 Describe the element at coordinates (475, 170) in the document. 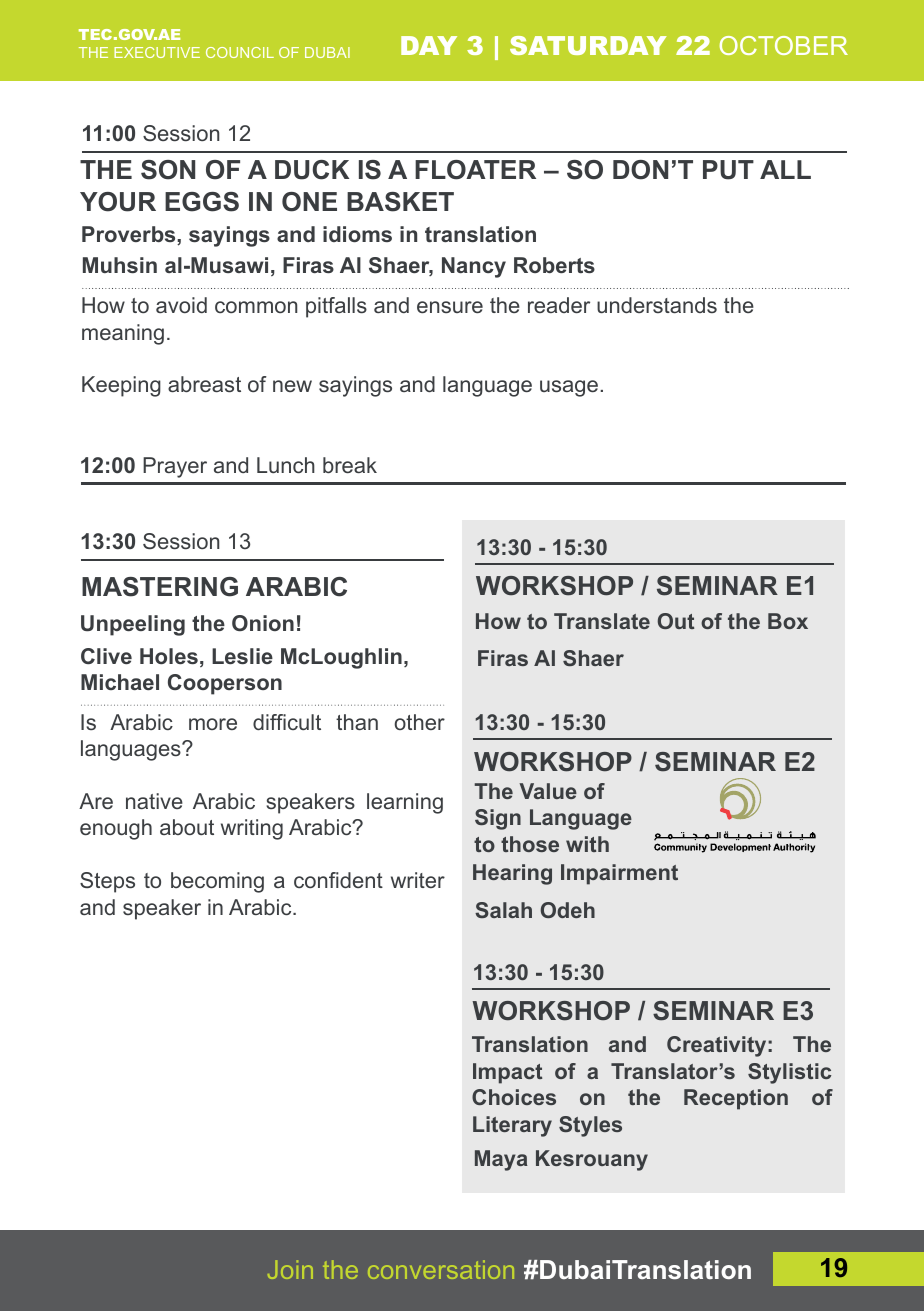

I see `FLOATER` at that location.
